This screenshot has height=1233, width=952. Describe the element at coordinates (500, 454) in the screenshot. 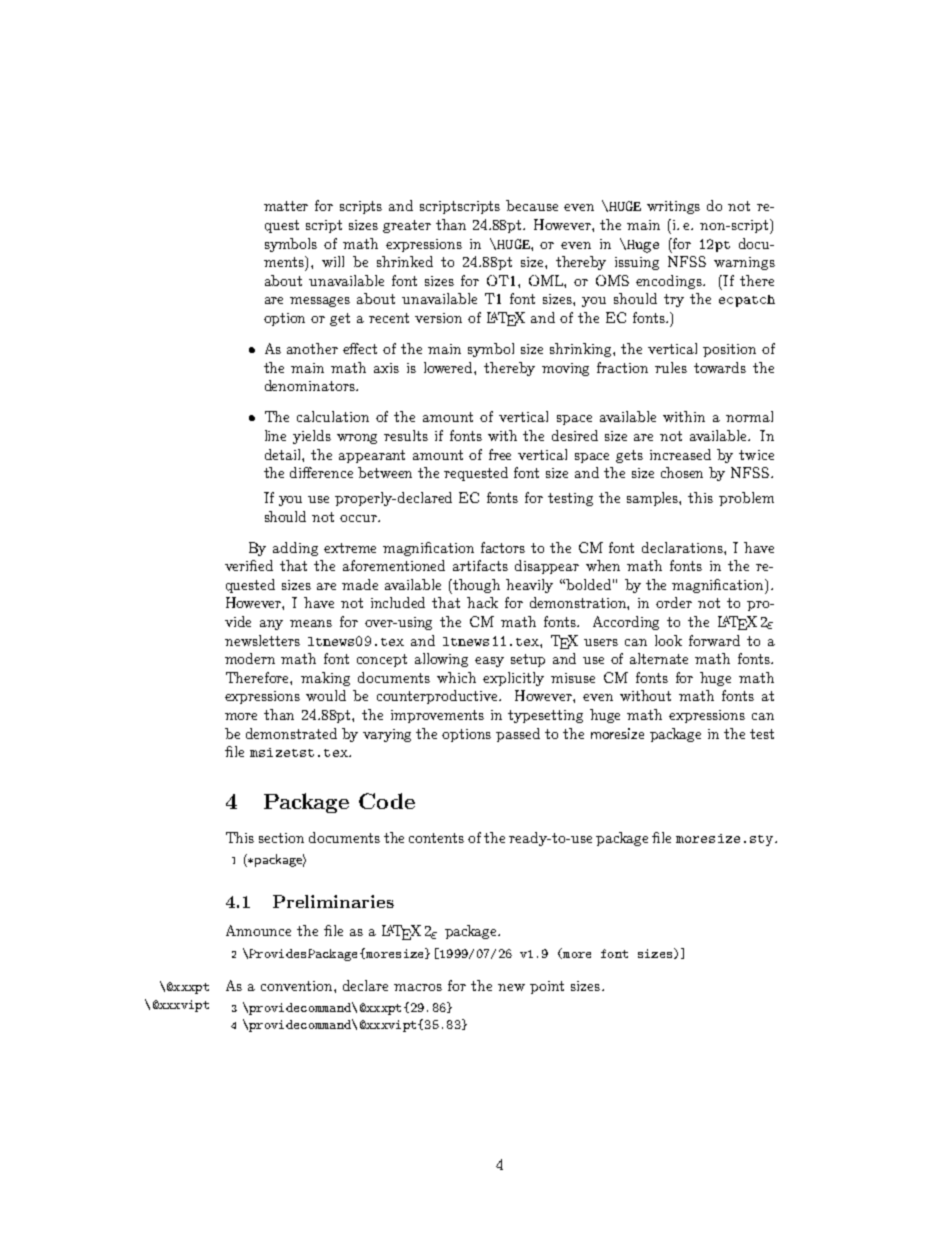

I see `free` at that location.
